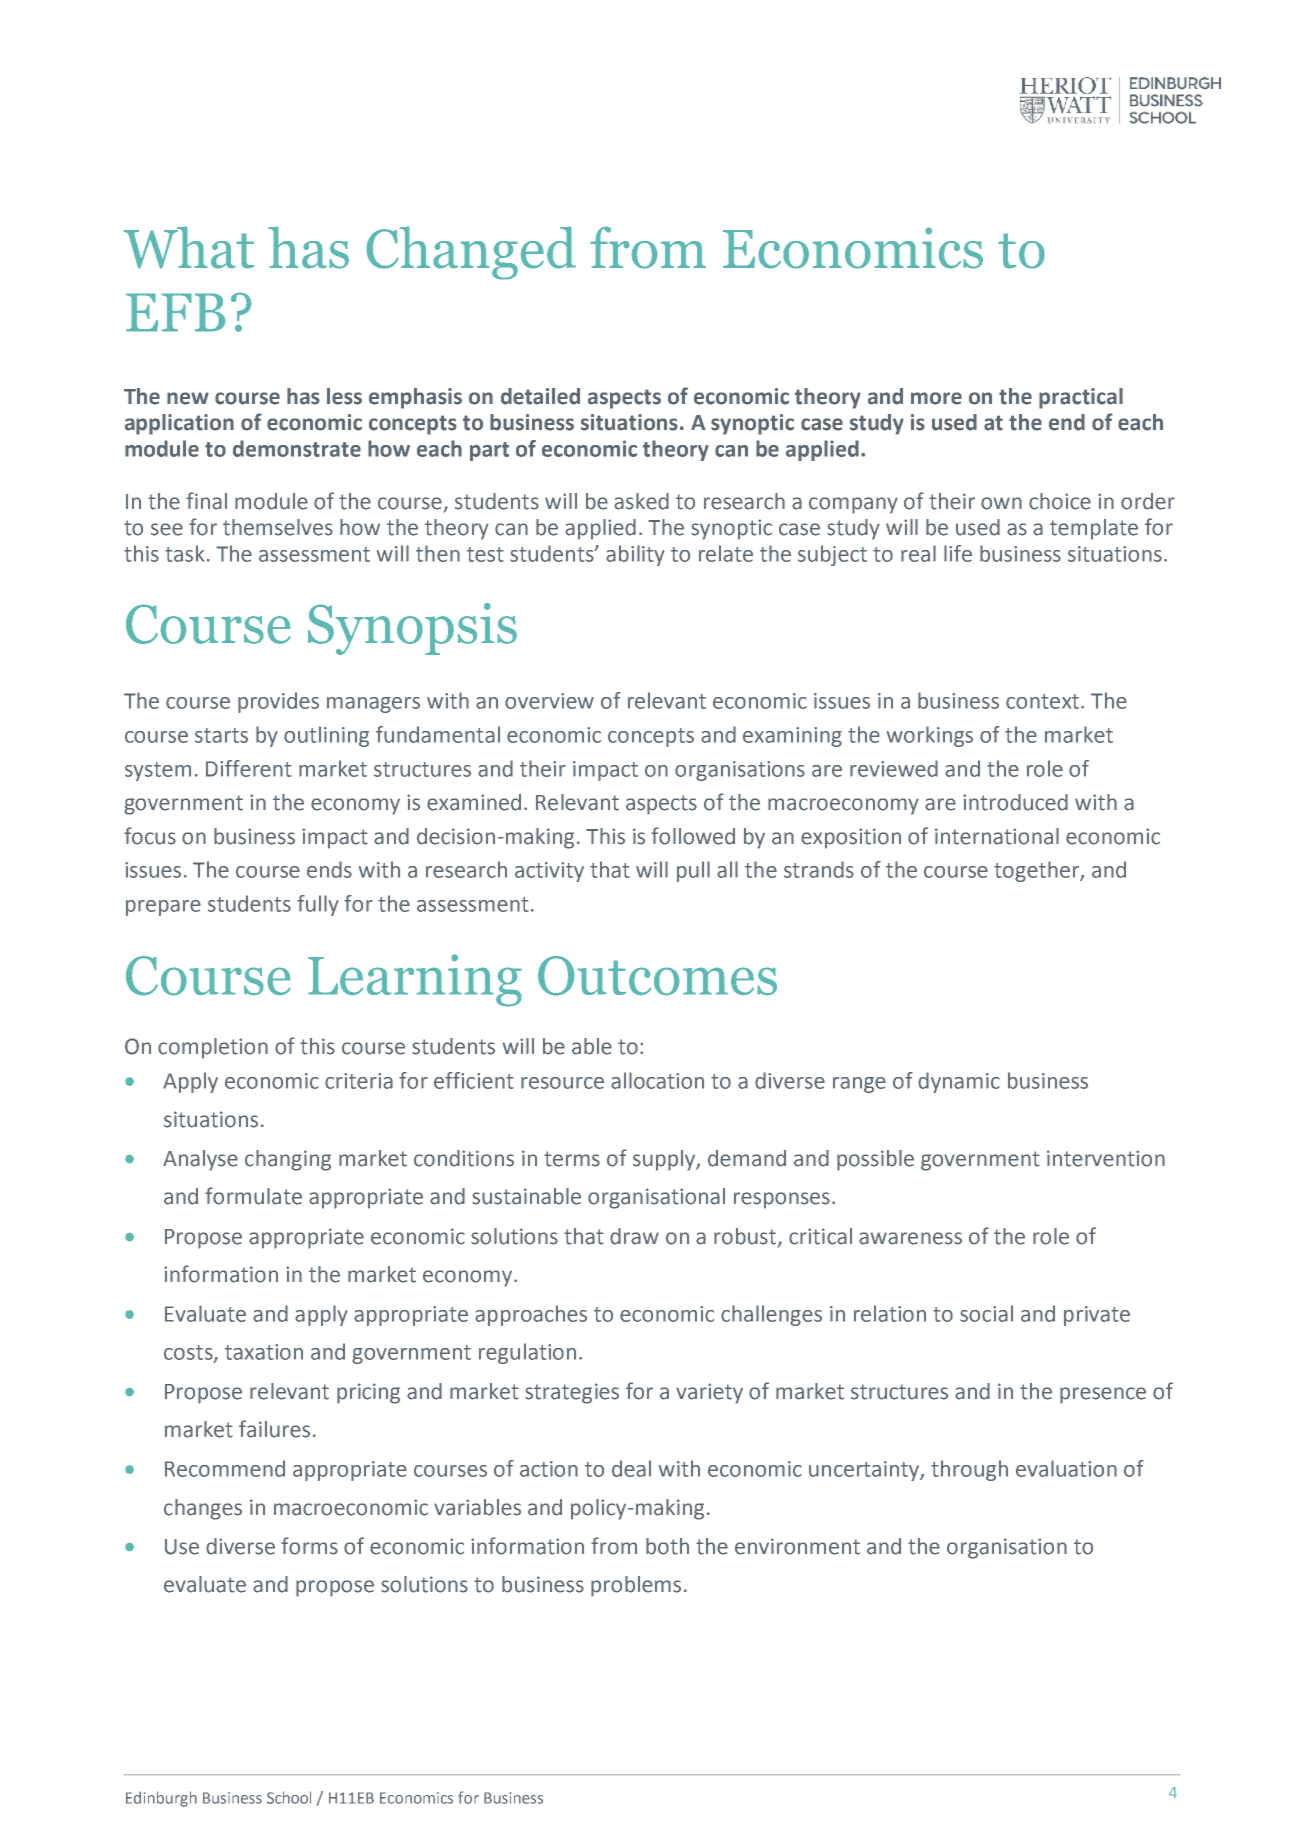 Image resolution: width=1301 pixels, height=1840 pixels. I want to click on School, so click(289, 1797).
